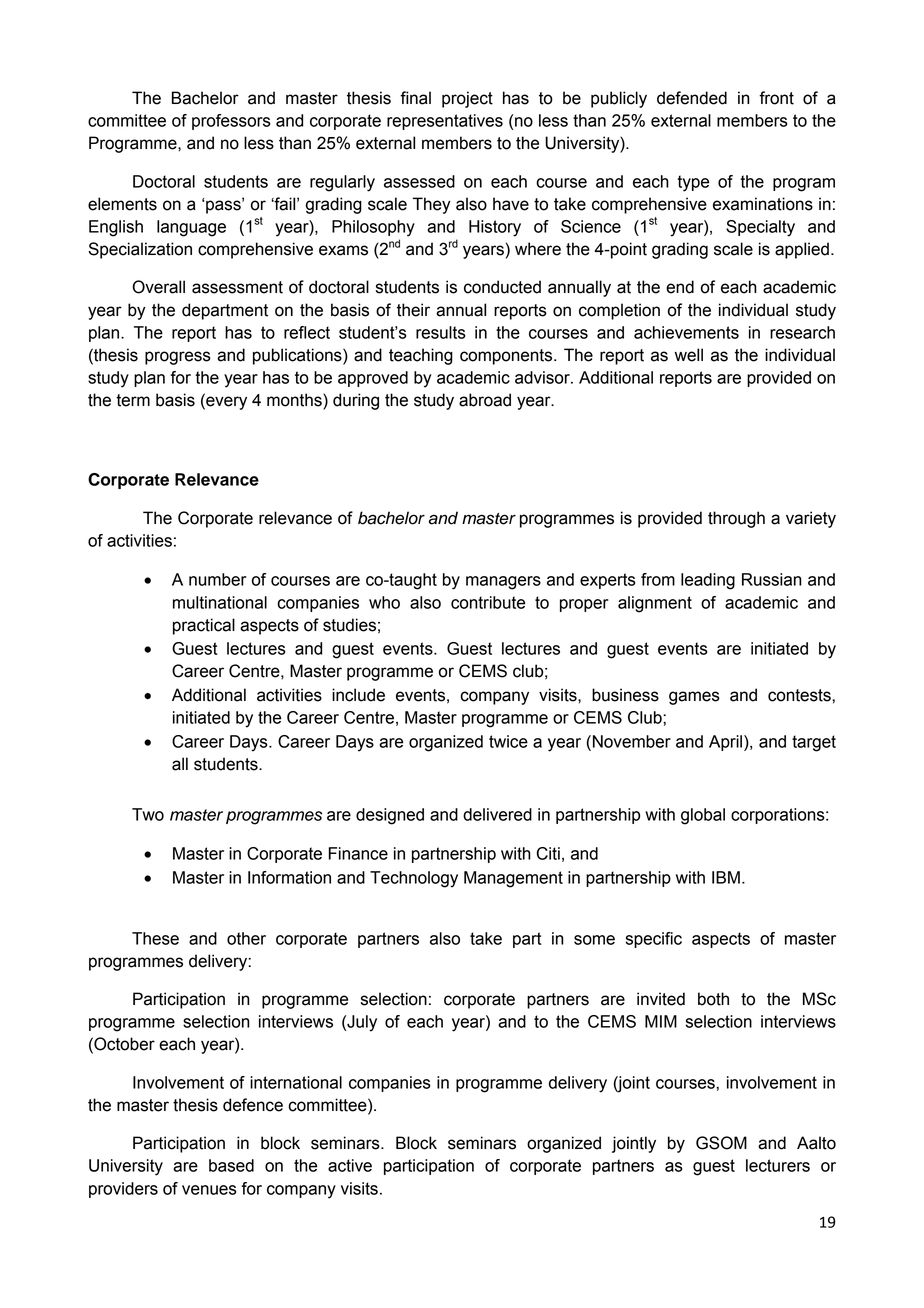 This document has width=924, height=1308. Describe the element at coordinates (497, 814) in the document. I see `delivered` at that location.
